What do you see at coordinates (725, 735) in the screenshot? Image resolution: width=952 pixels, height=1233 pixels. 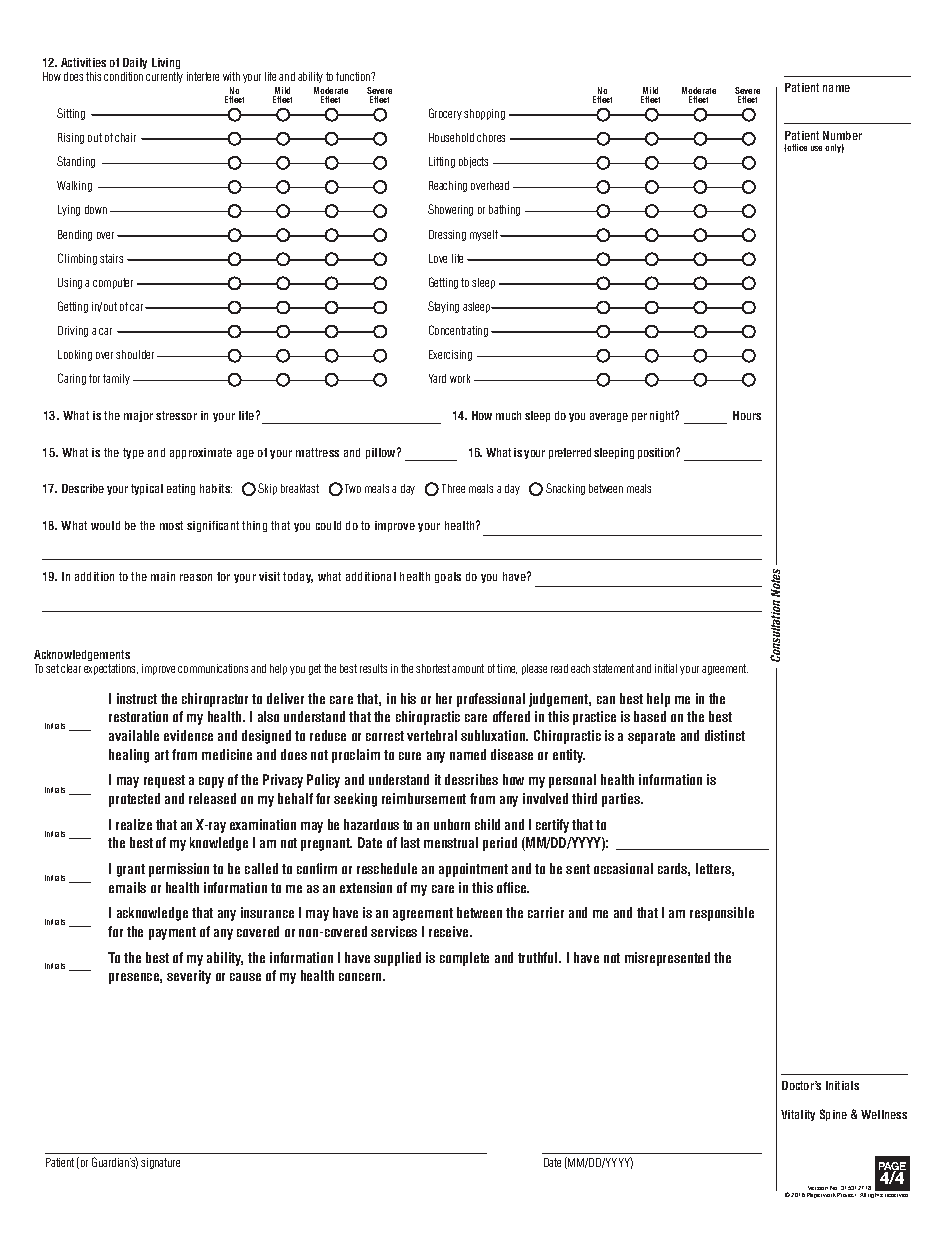 I see `distinct` at bounding box center [725, 735].
